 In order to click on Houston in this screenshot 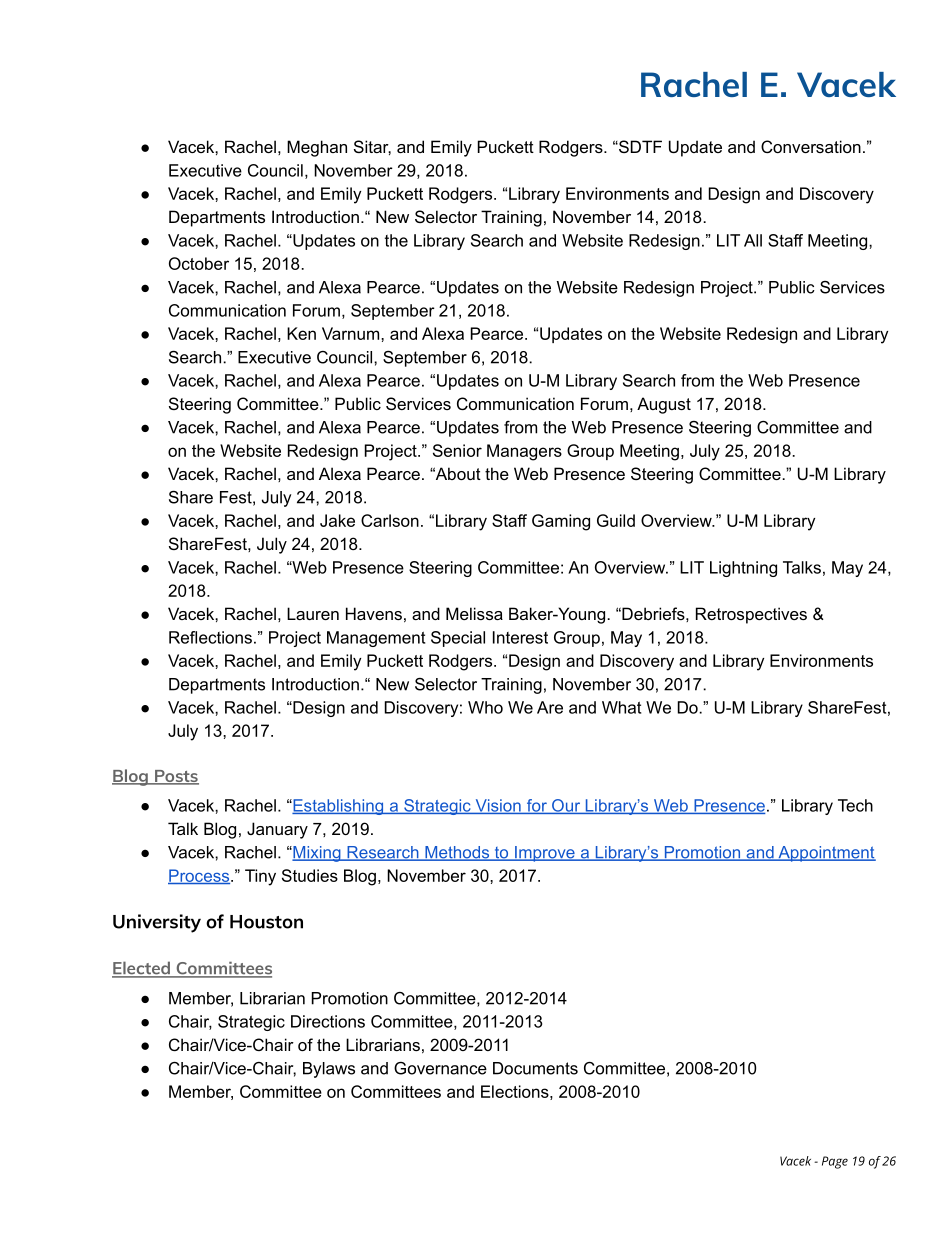, I will do `click(266, 922)`.
